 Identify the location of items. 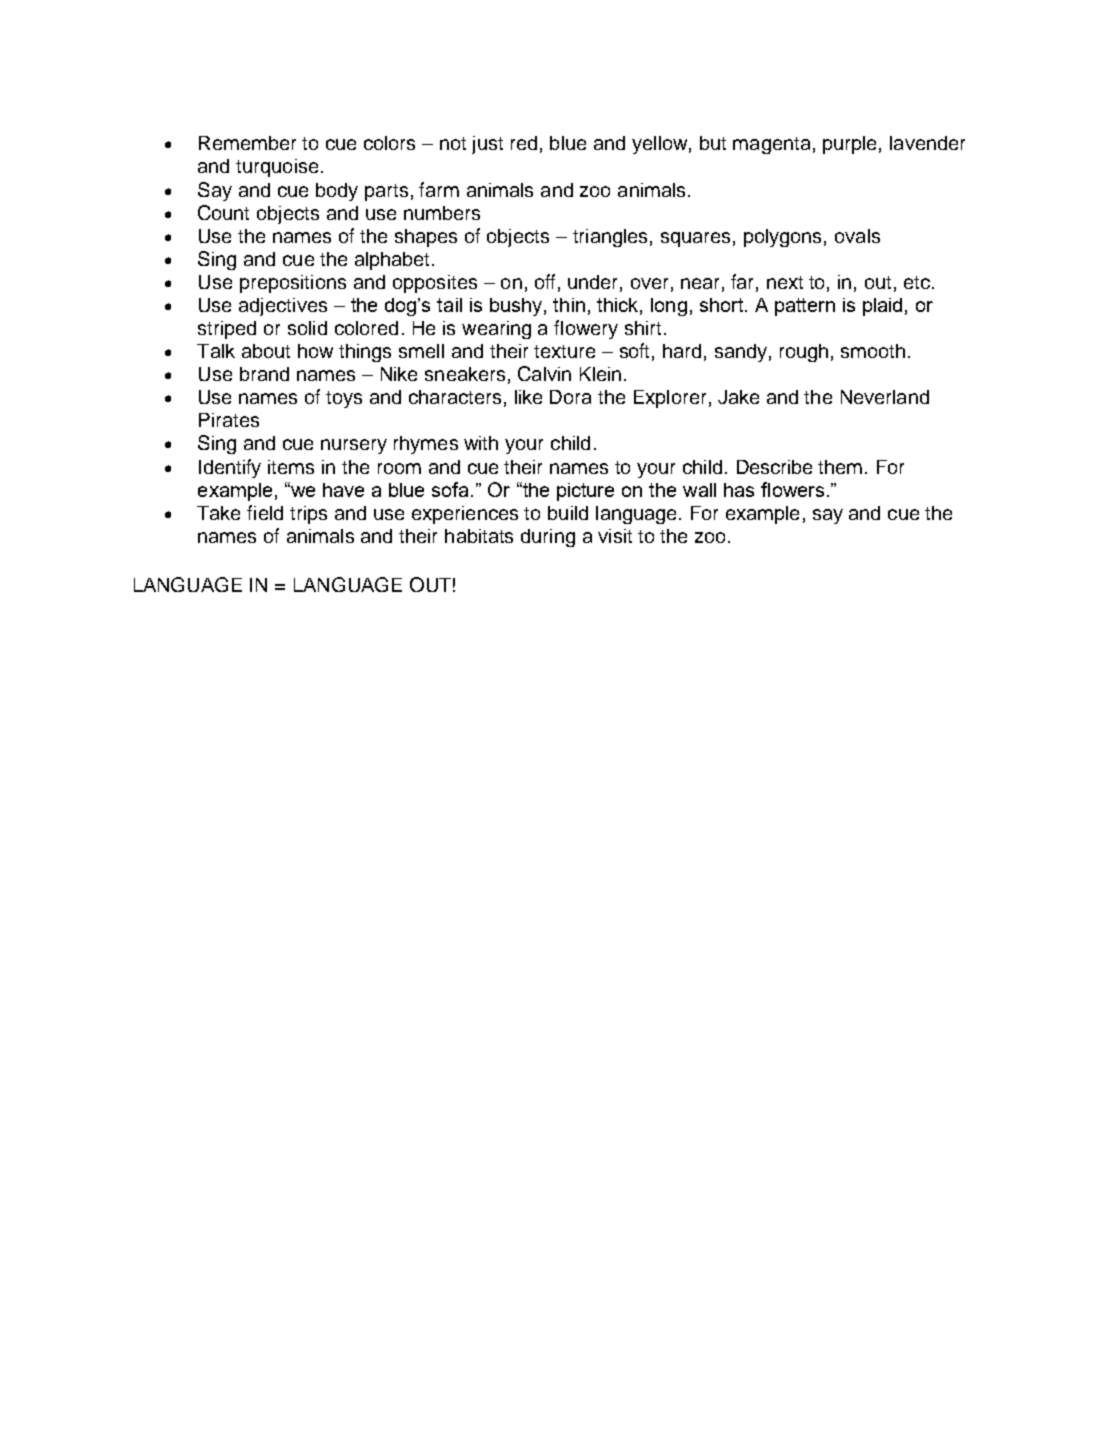
(291, 467).
